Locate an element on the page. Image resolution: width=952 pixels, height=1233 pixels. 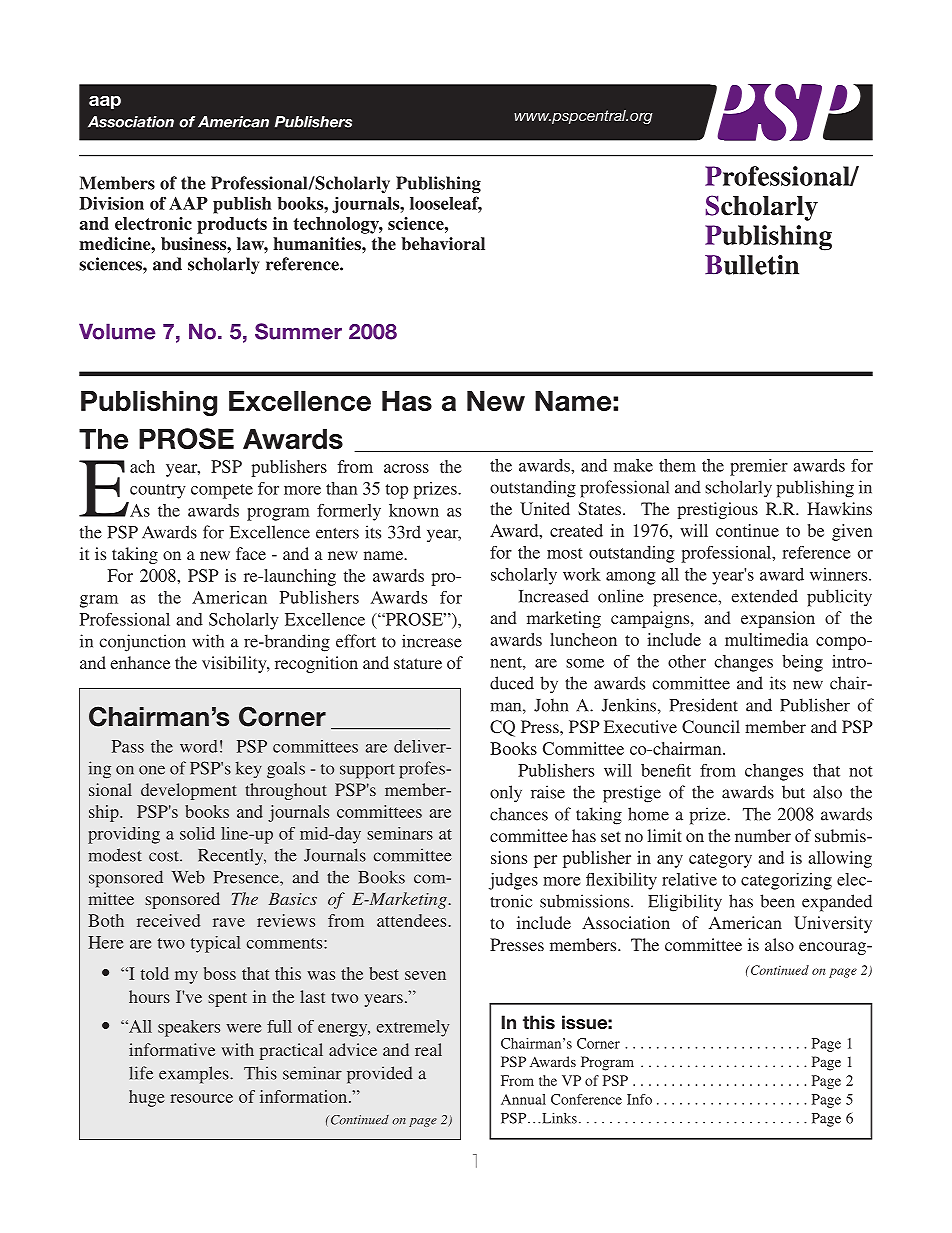
compete is located at coordinates (222, 491).
